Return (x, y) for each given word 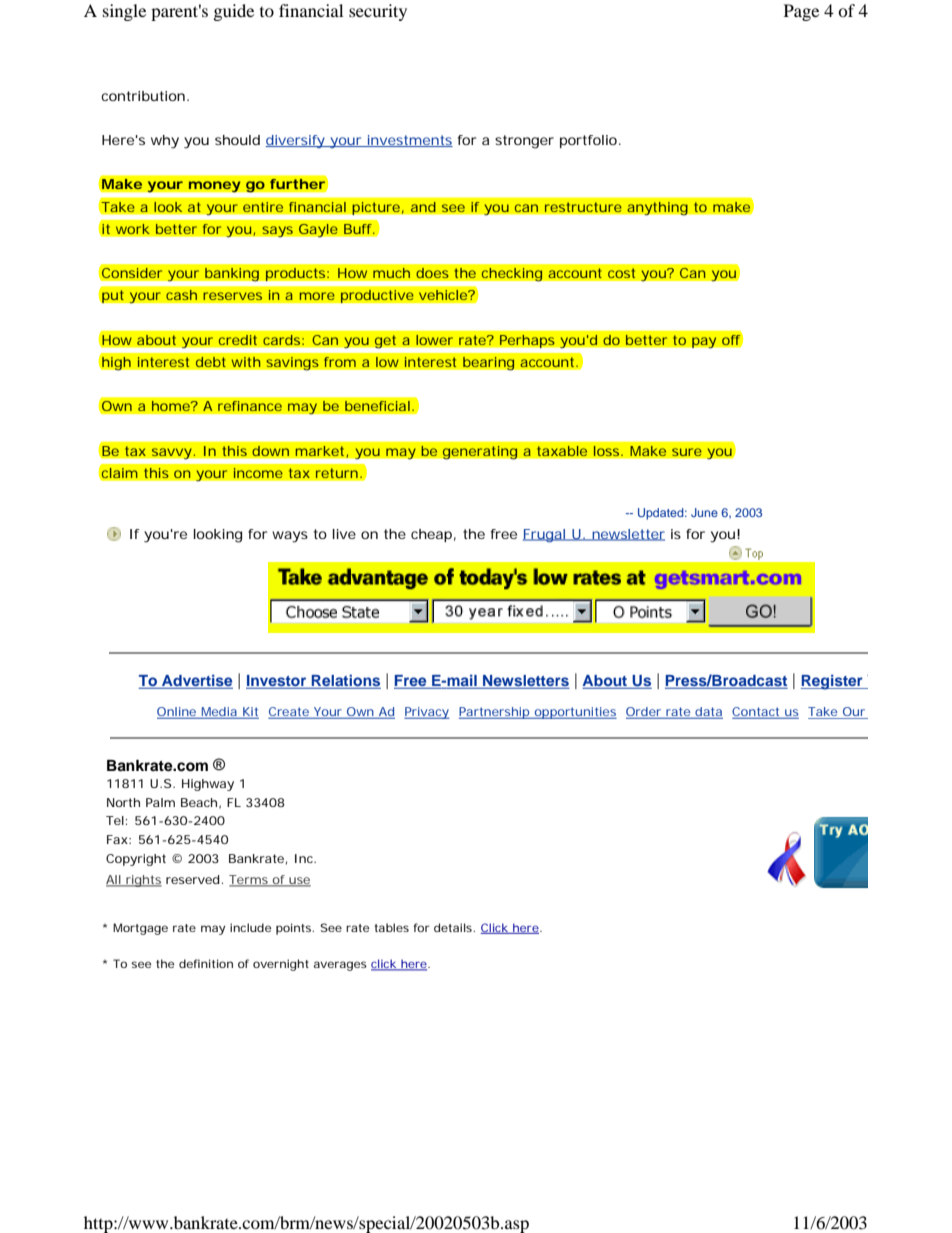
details (454, 927)
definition (206, 963)
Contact (757, 713)
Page (801, 12)
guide (234, 12)
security (378, 12)
